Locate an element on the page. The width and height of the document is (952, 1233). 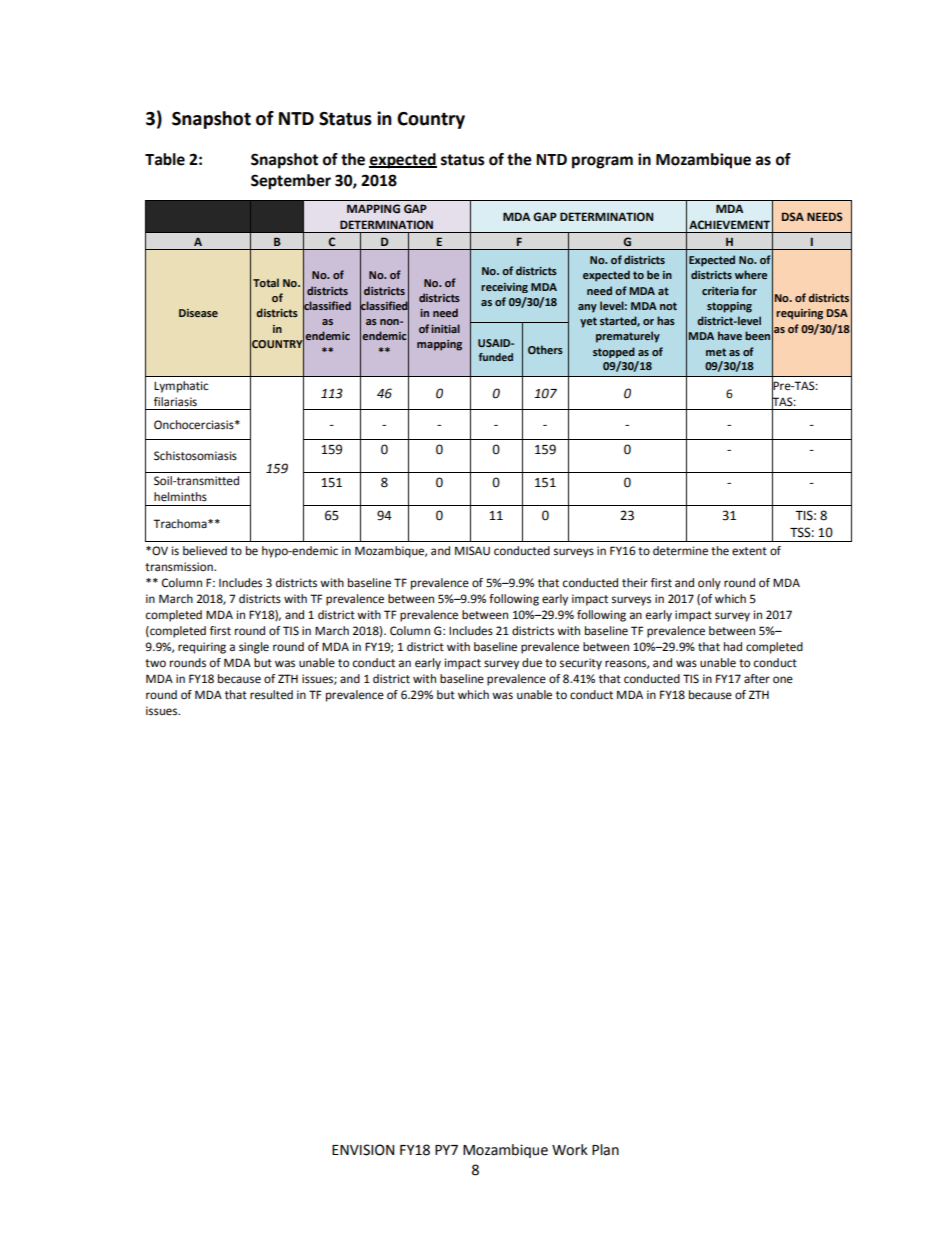
ENVISION is located at coordinates (363, 1150).
